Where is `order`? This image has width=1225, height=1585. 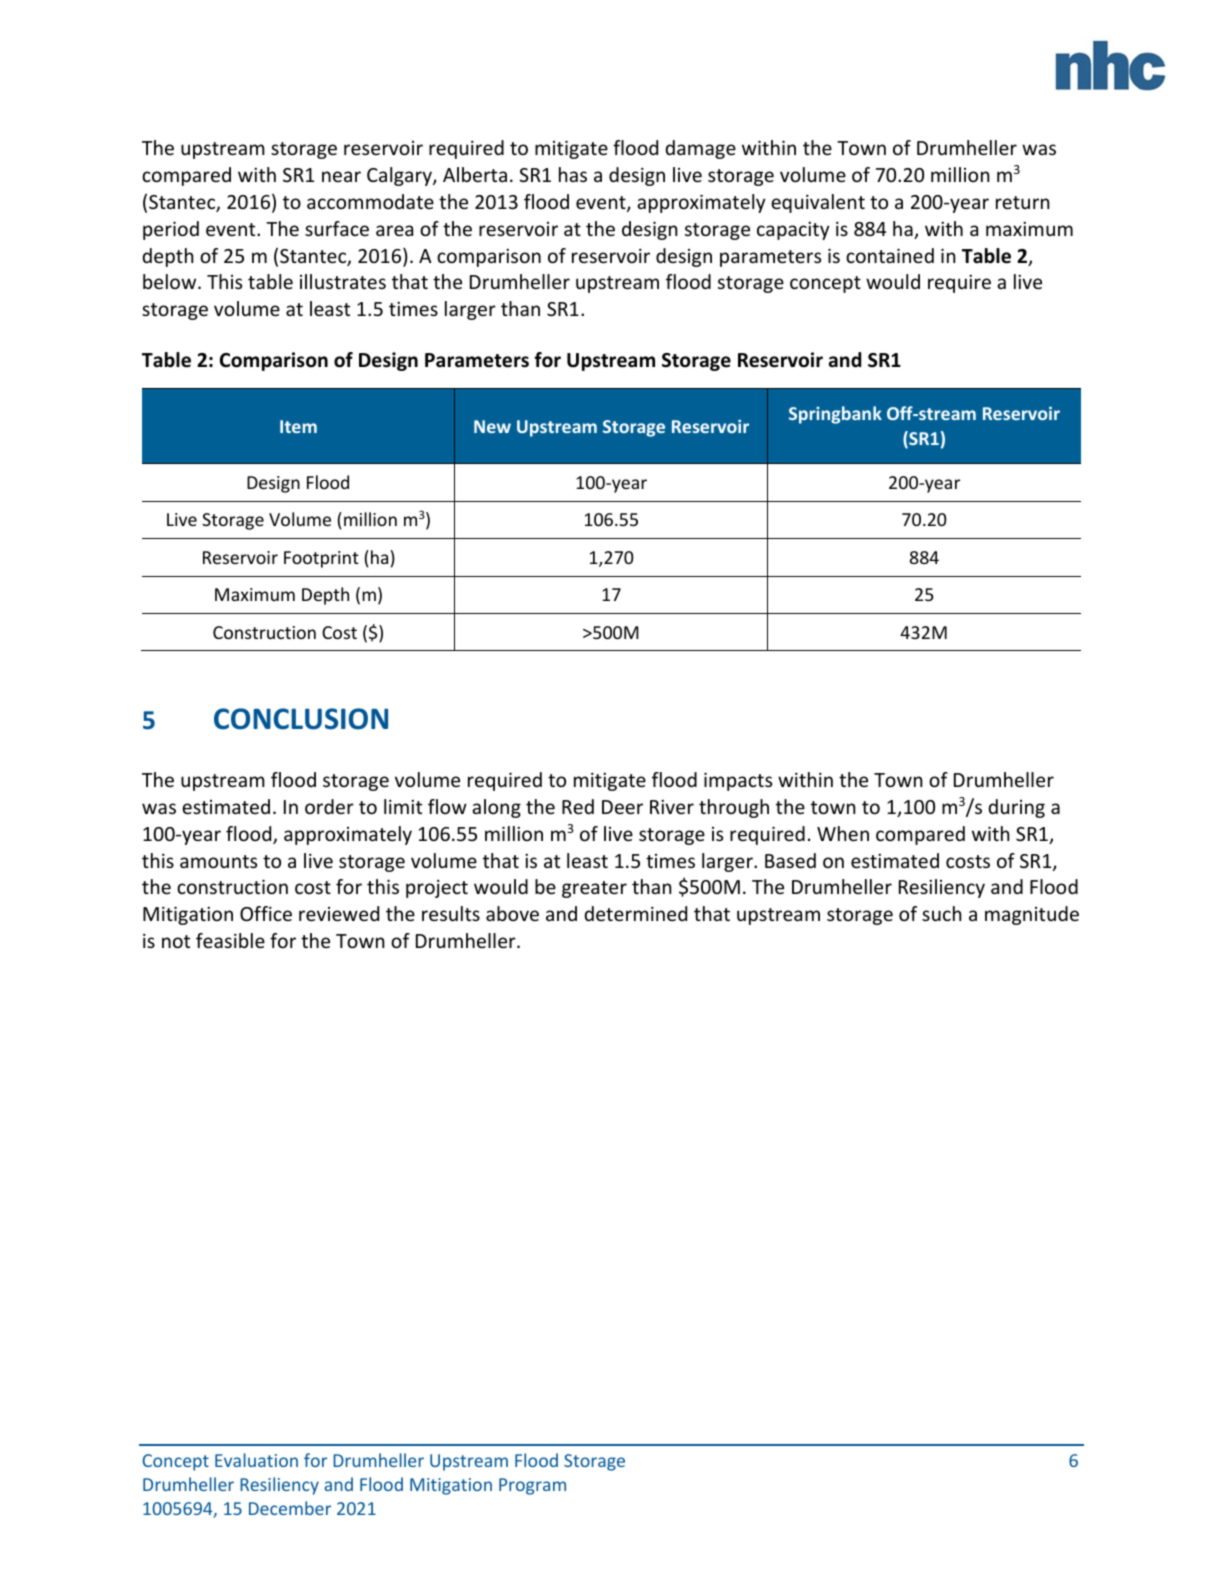 order is located at coordinates (329, 806).
